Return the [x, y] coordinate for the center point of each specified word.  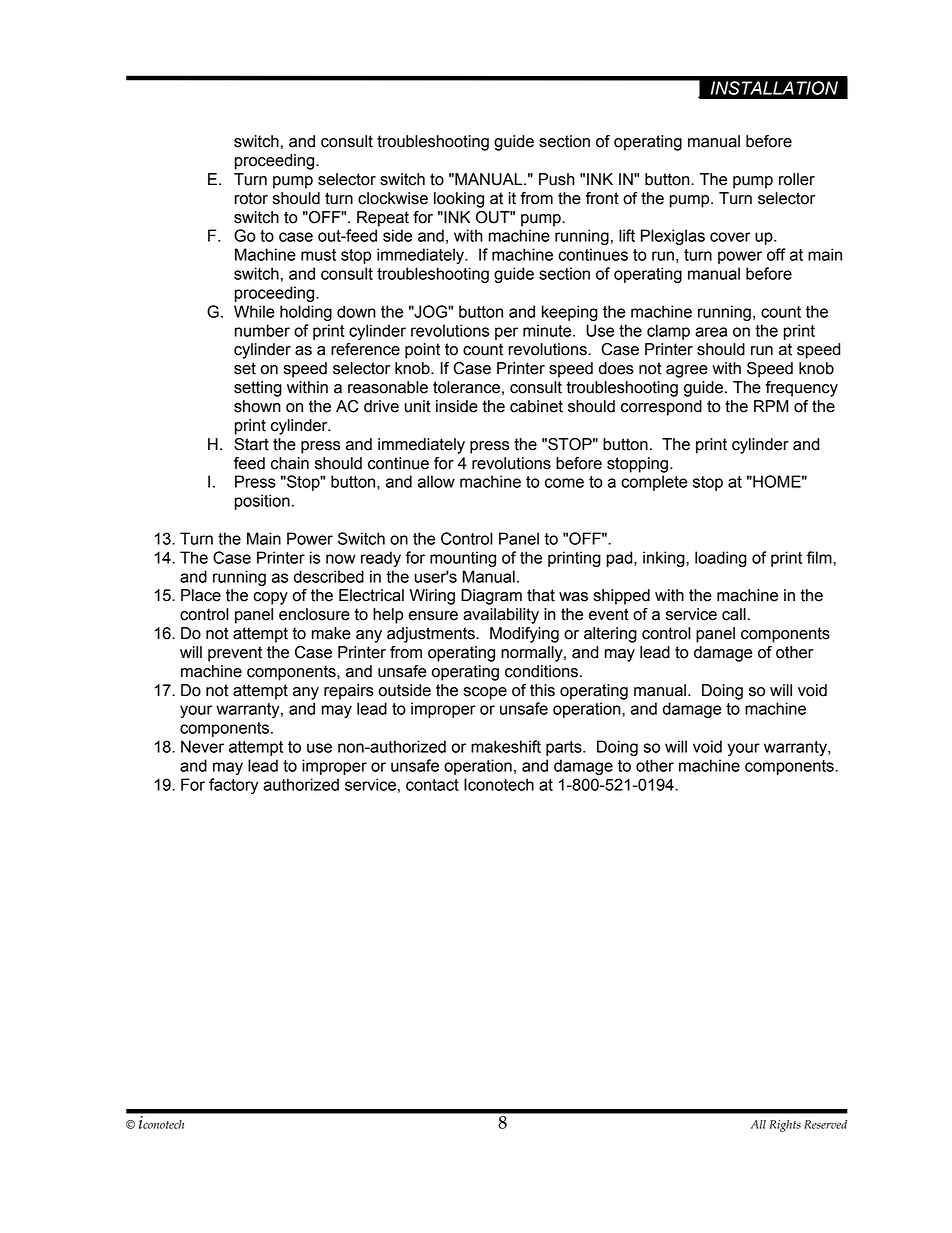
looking [459, 200]
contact [432, 785]
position [262, 502]
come [564, 483]
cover [730, 237]
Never [202, 746]
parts [565, 748]
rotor [251, 198]
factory [234, 786]
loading [721, 559]
